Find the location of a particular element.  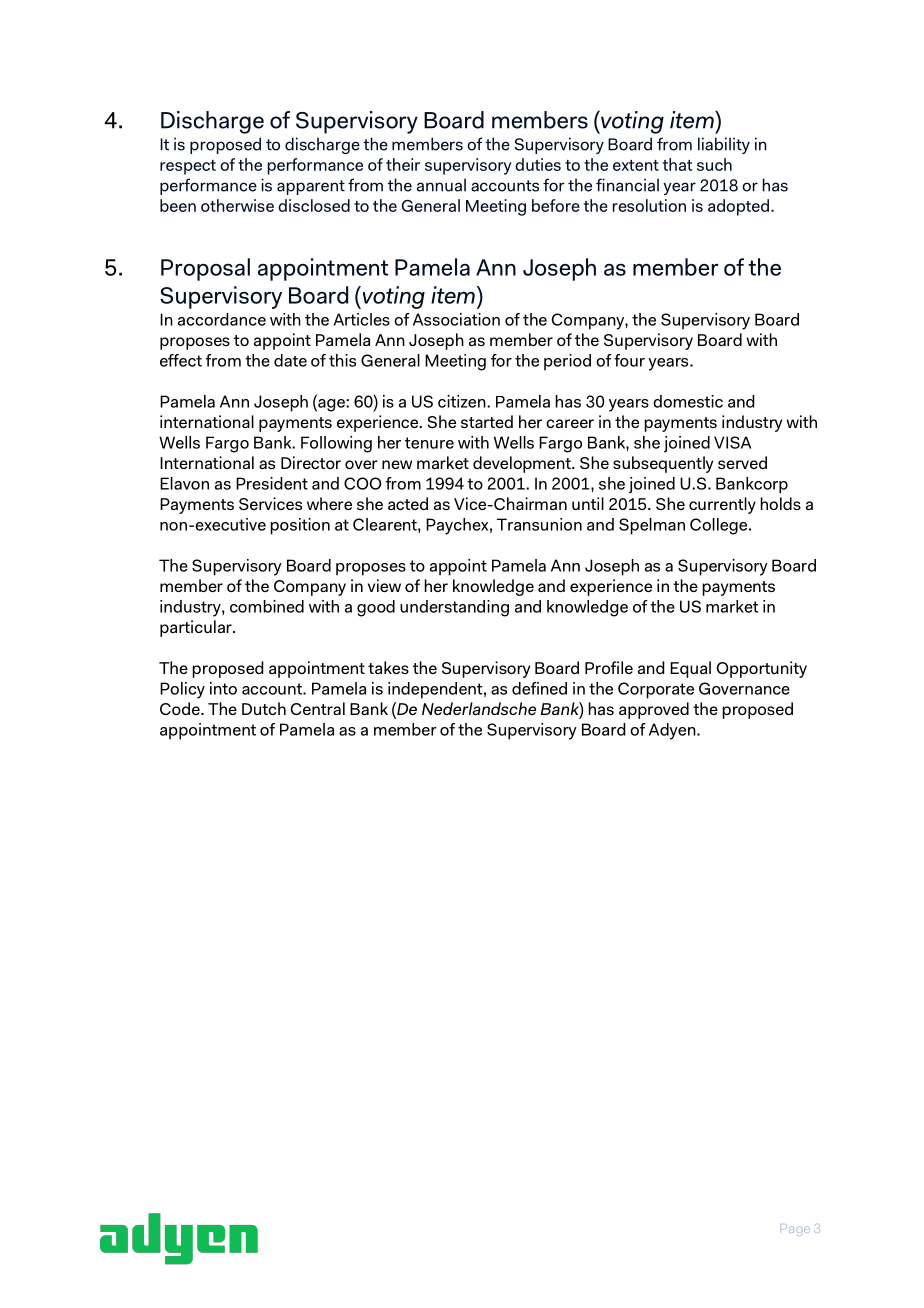

otherwise is located at coordinates (237, 205).
